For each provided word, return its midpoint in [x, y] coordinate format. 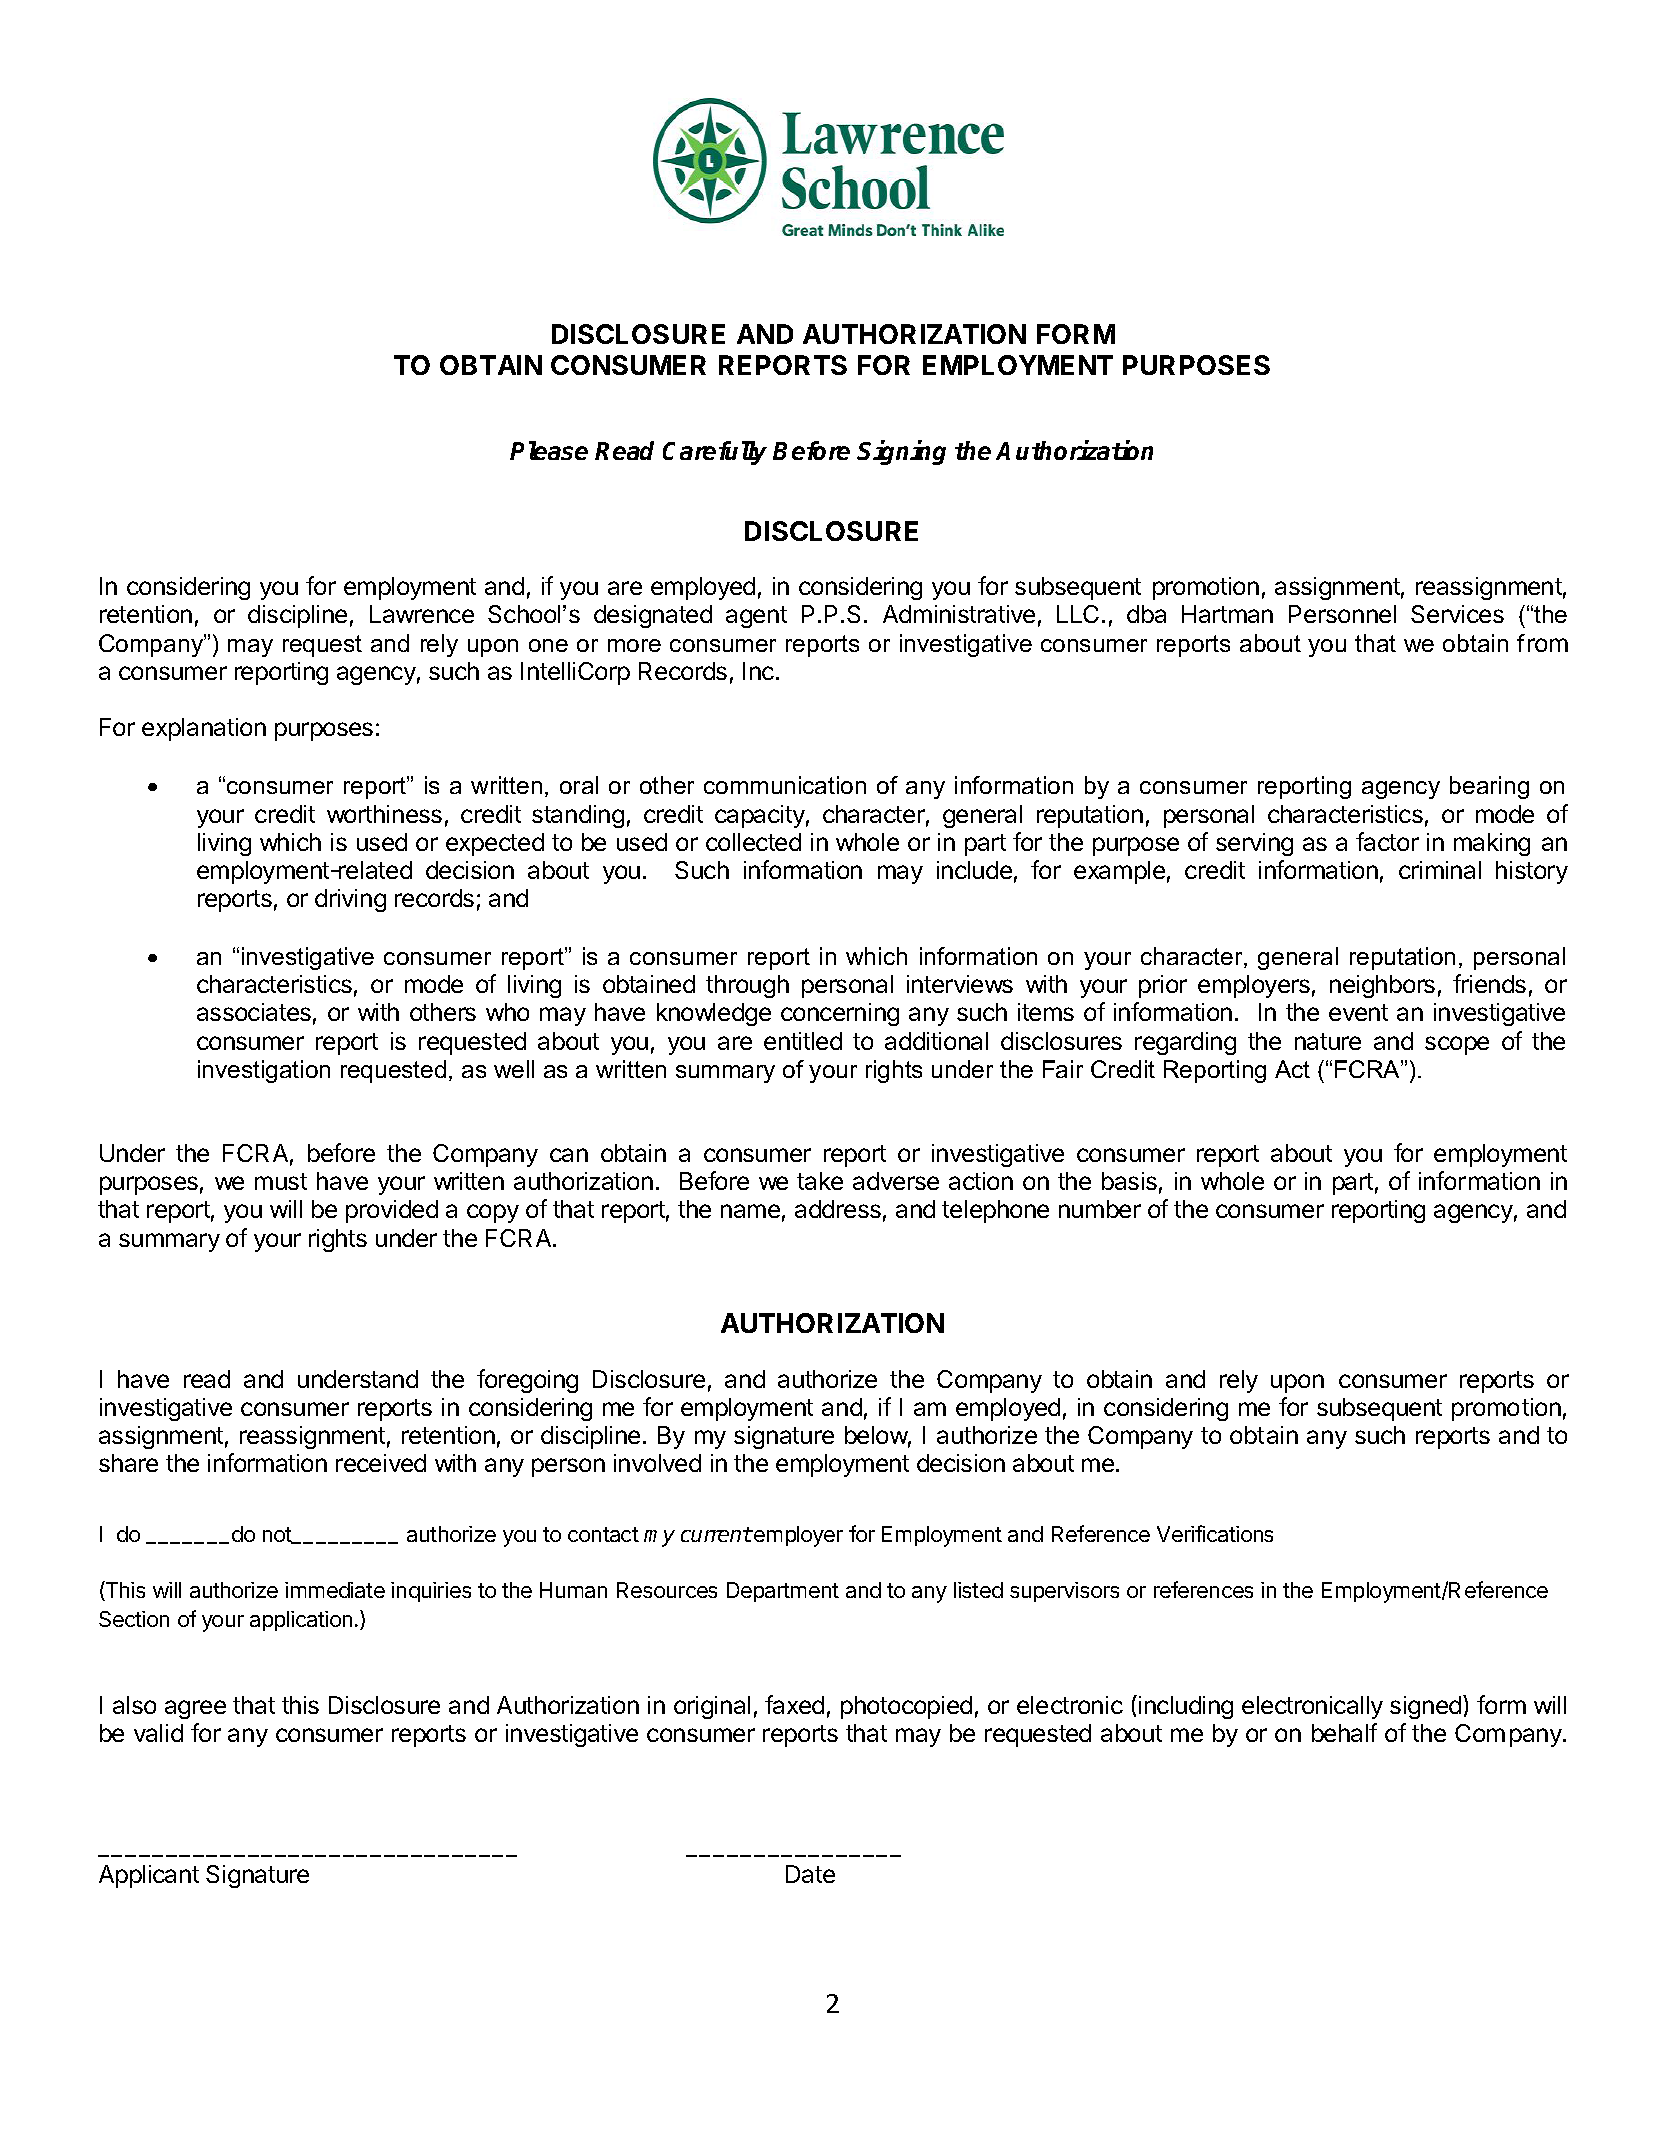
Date [810, 1874]
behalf [1344, 1732]
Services [1457, 614]
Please [549, 450]
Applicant [149, 1876]
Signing [901, 452]
